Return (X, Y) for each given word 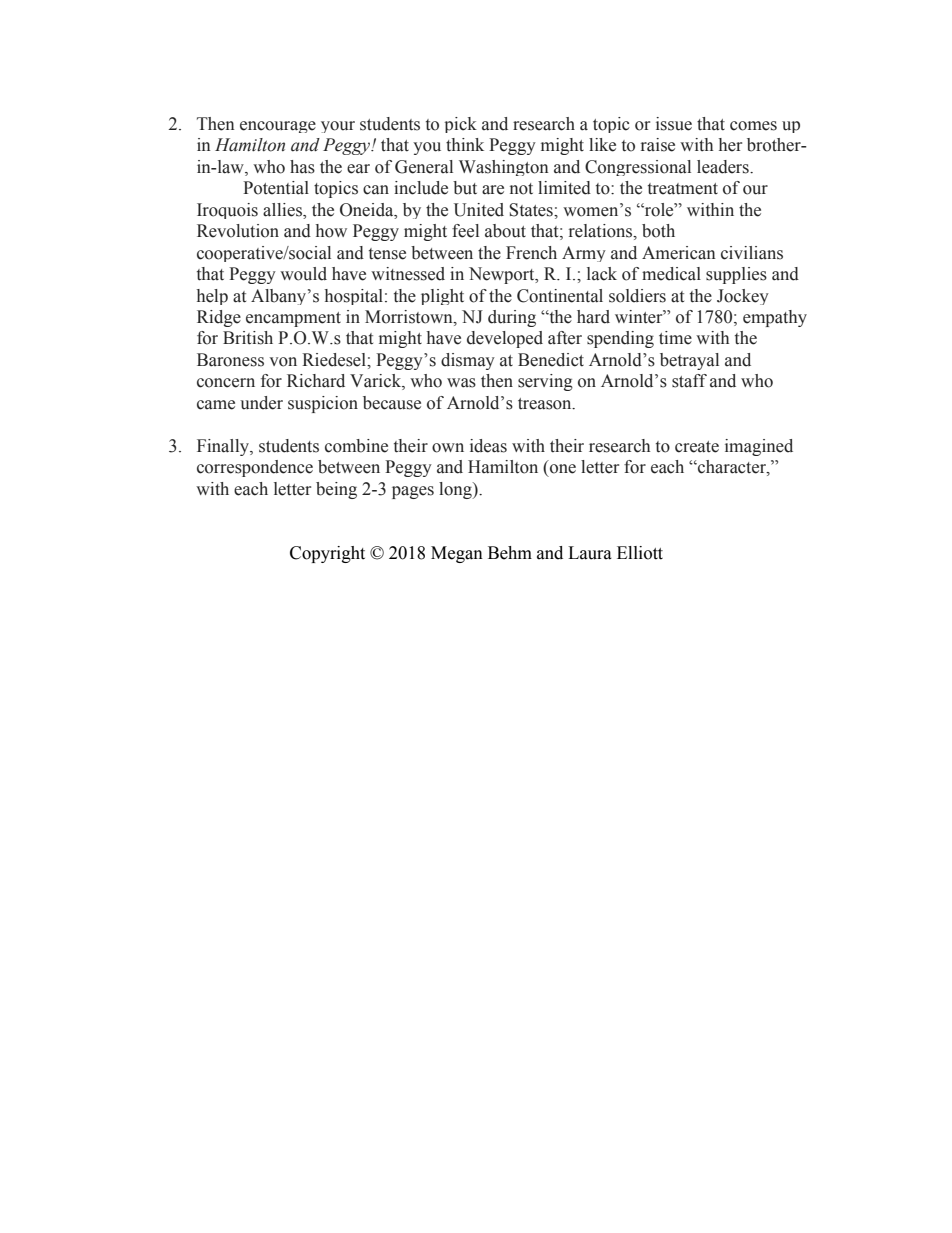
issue (674, 124)
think (465, 144)
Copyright (327, 554)
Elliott (640, 553)
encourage (278, 127)
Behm (510, 553)
